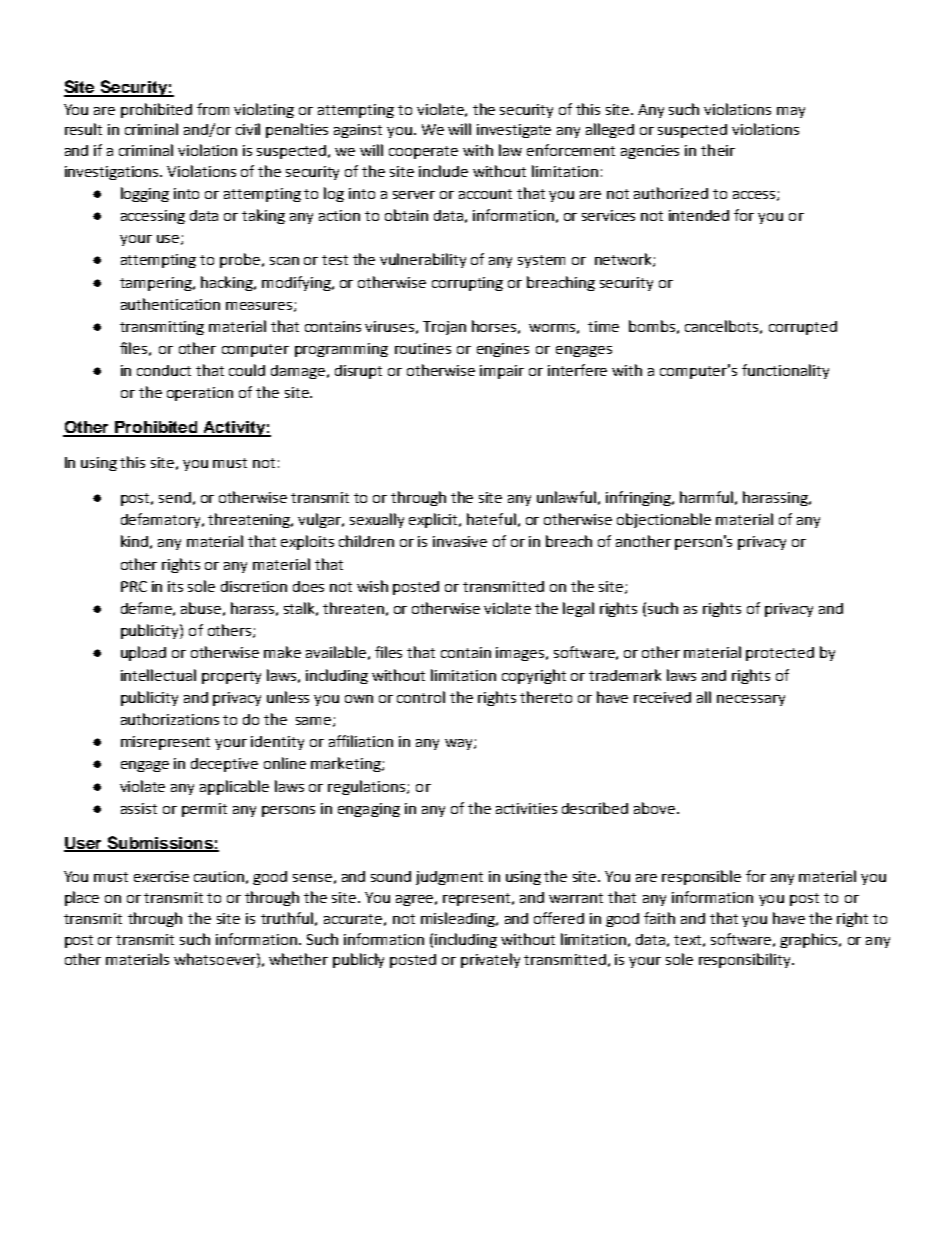 The width and height of the page is (952, 1233). What do you see at coordinates (162, 520) in the page?
I see `defamatory` at bounding box center [162, 520].
